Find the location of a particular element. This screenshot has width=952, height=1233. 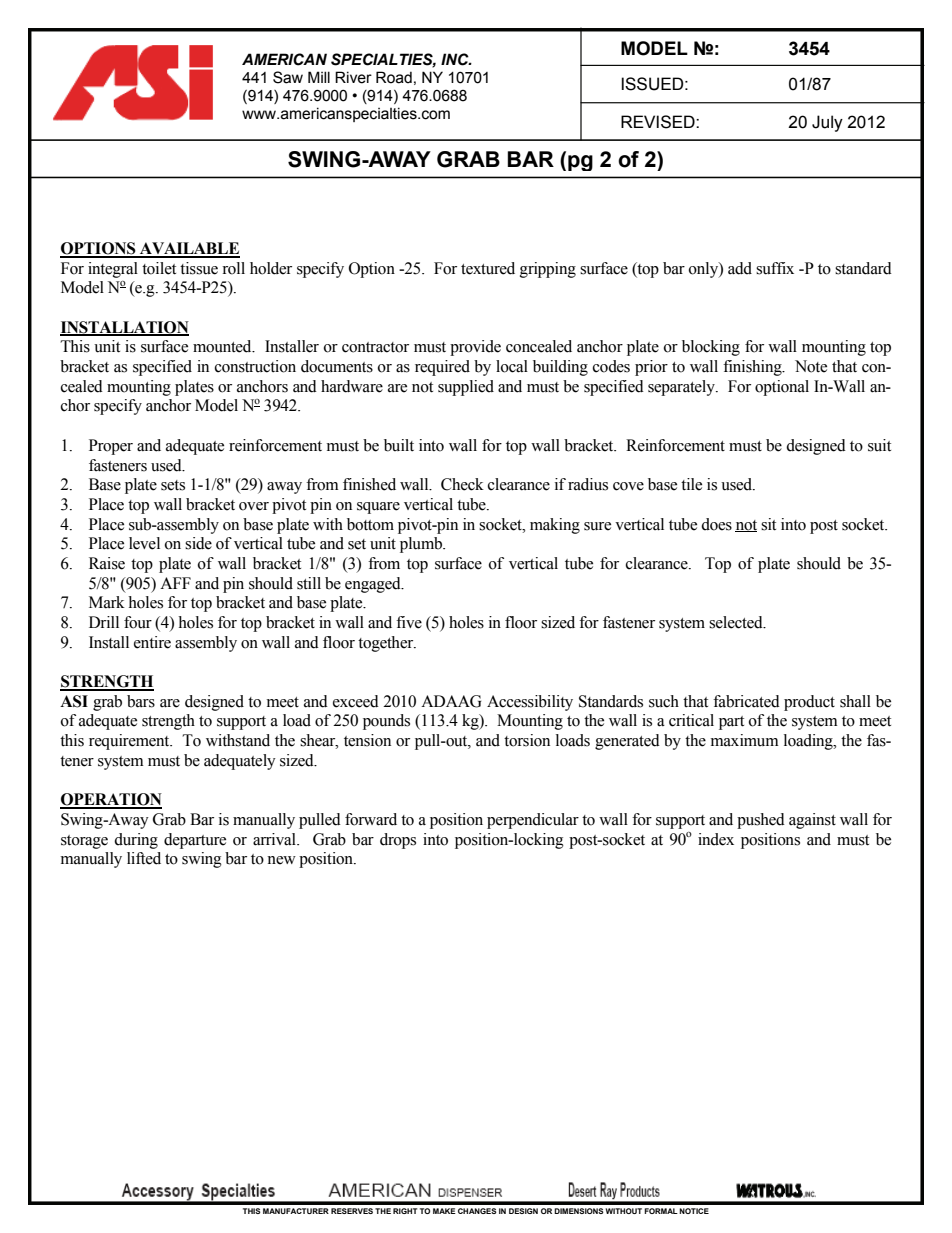

perpendicular is located at coordinates (533, 821).
